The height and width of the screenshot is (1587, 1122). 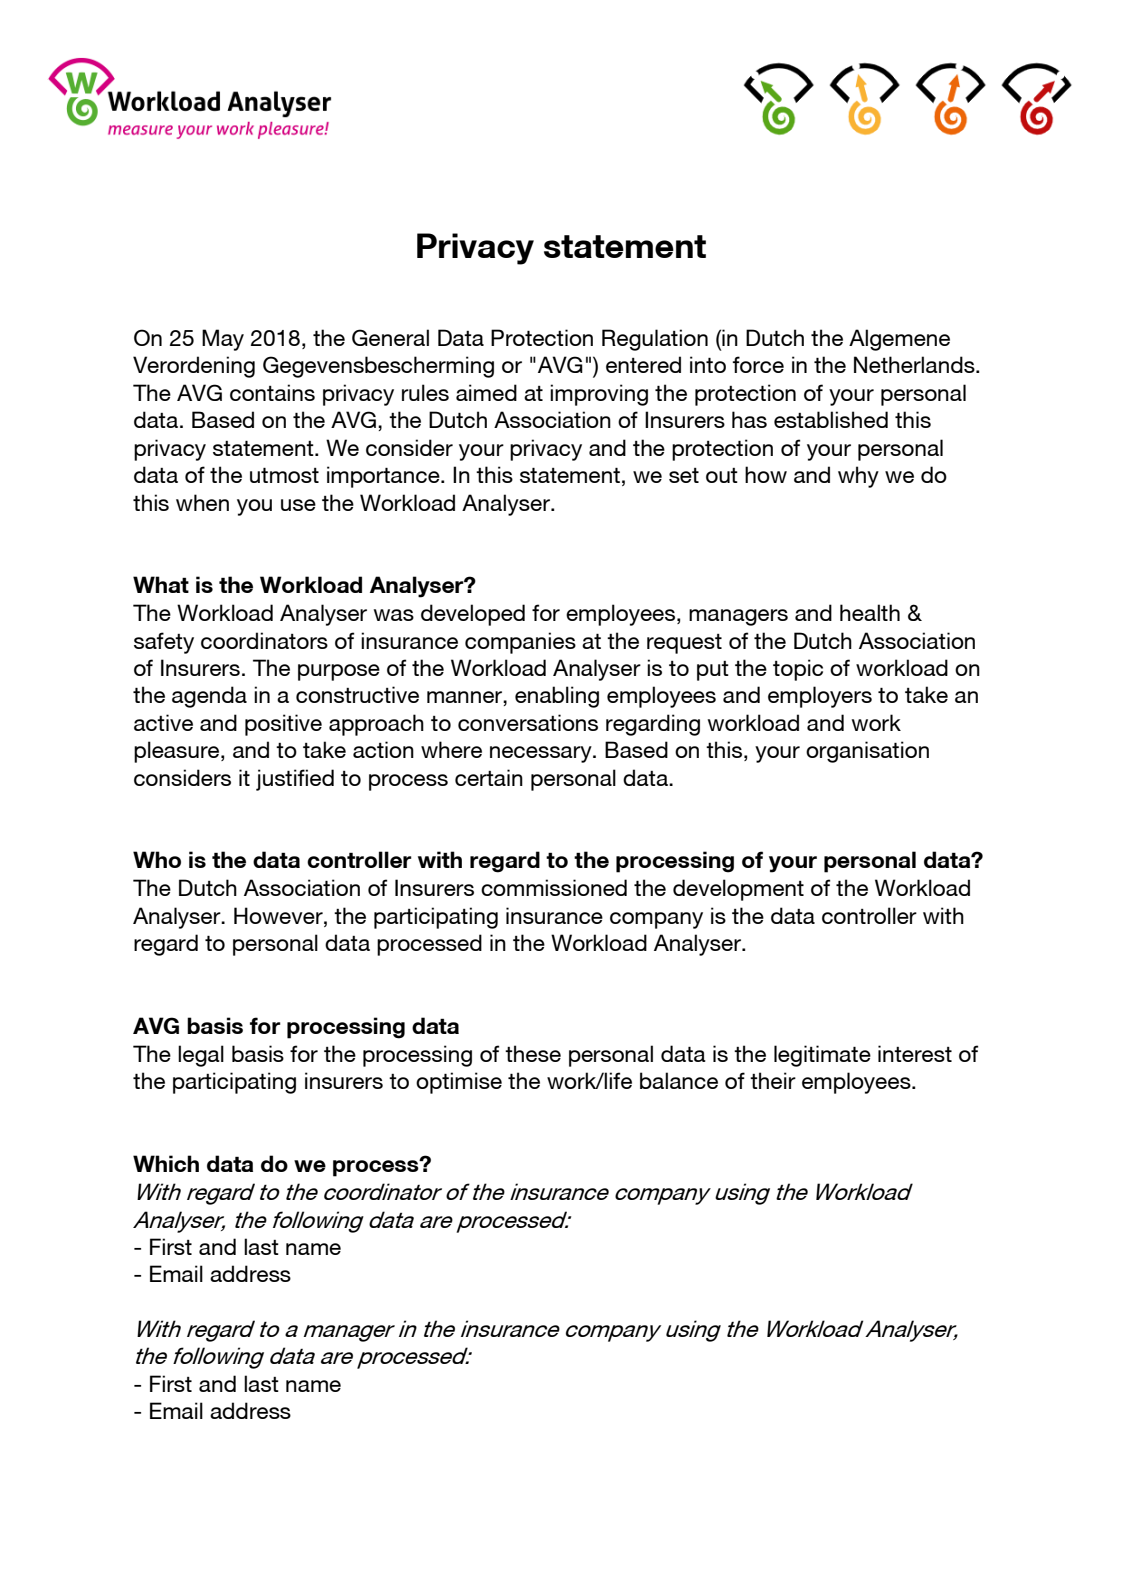 What do you see at coordinates (459, 1083) in the screenshot?
I see `optimise` at bounding box center [459, 1083].
